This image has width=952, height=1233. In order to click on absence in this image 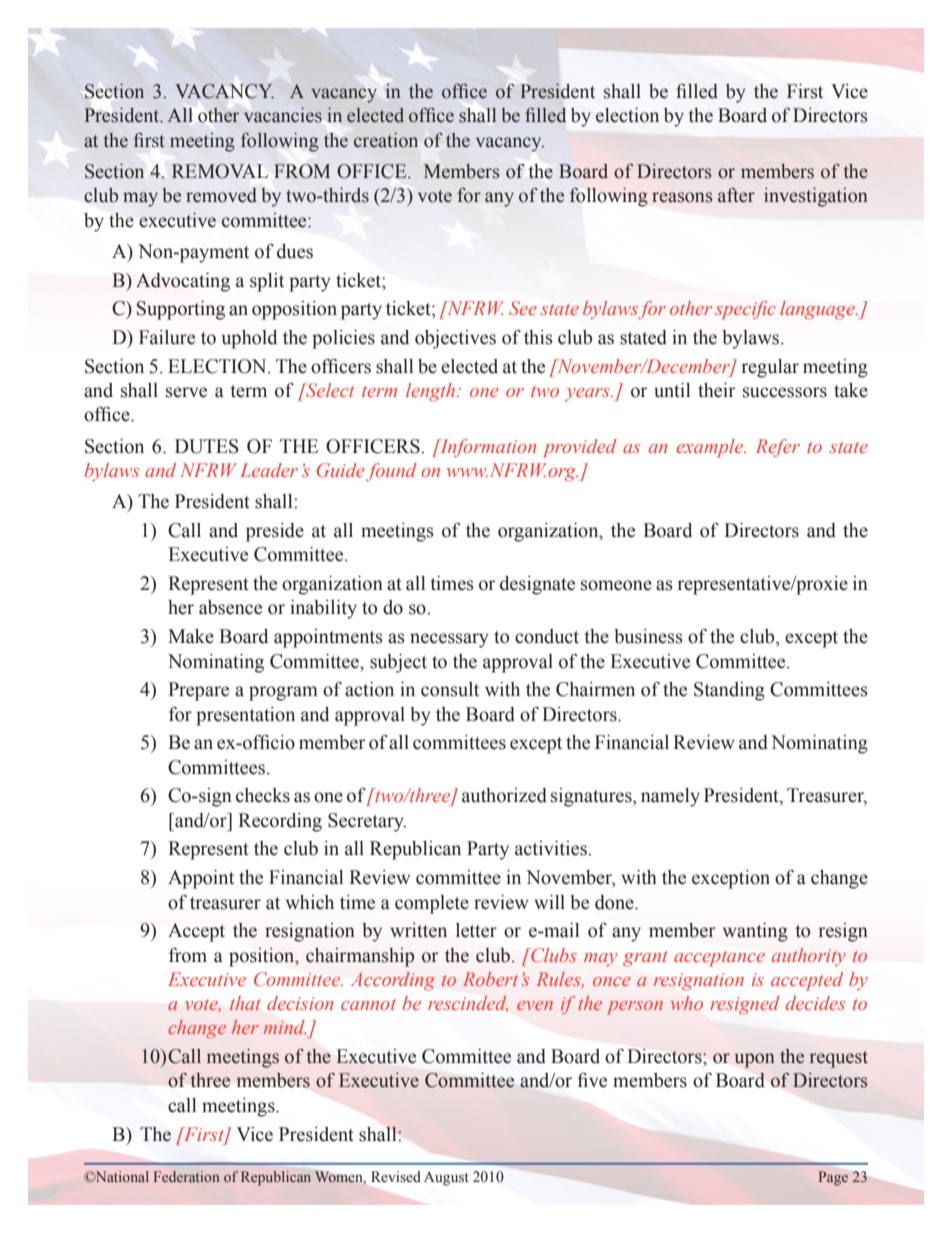, I will do `click(230, 607)`.
